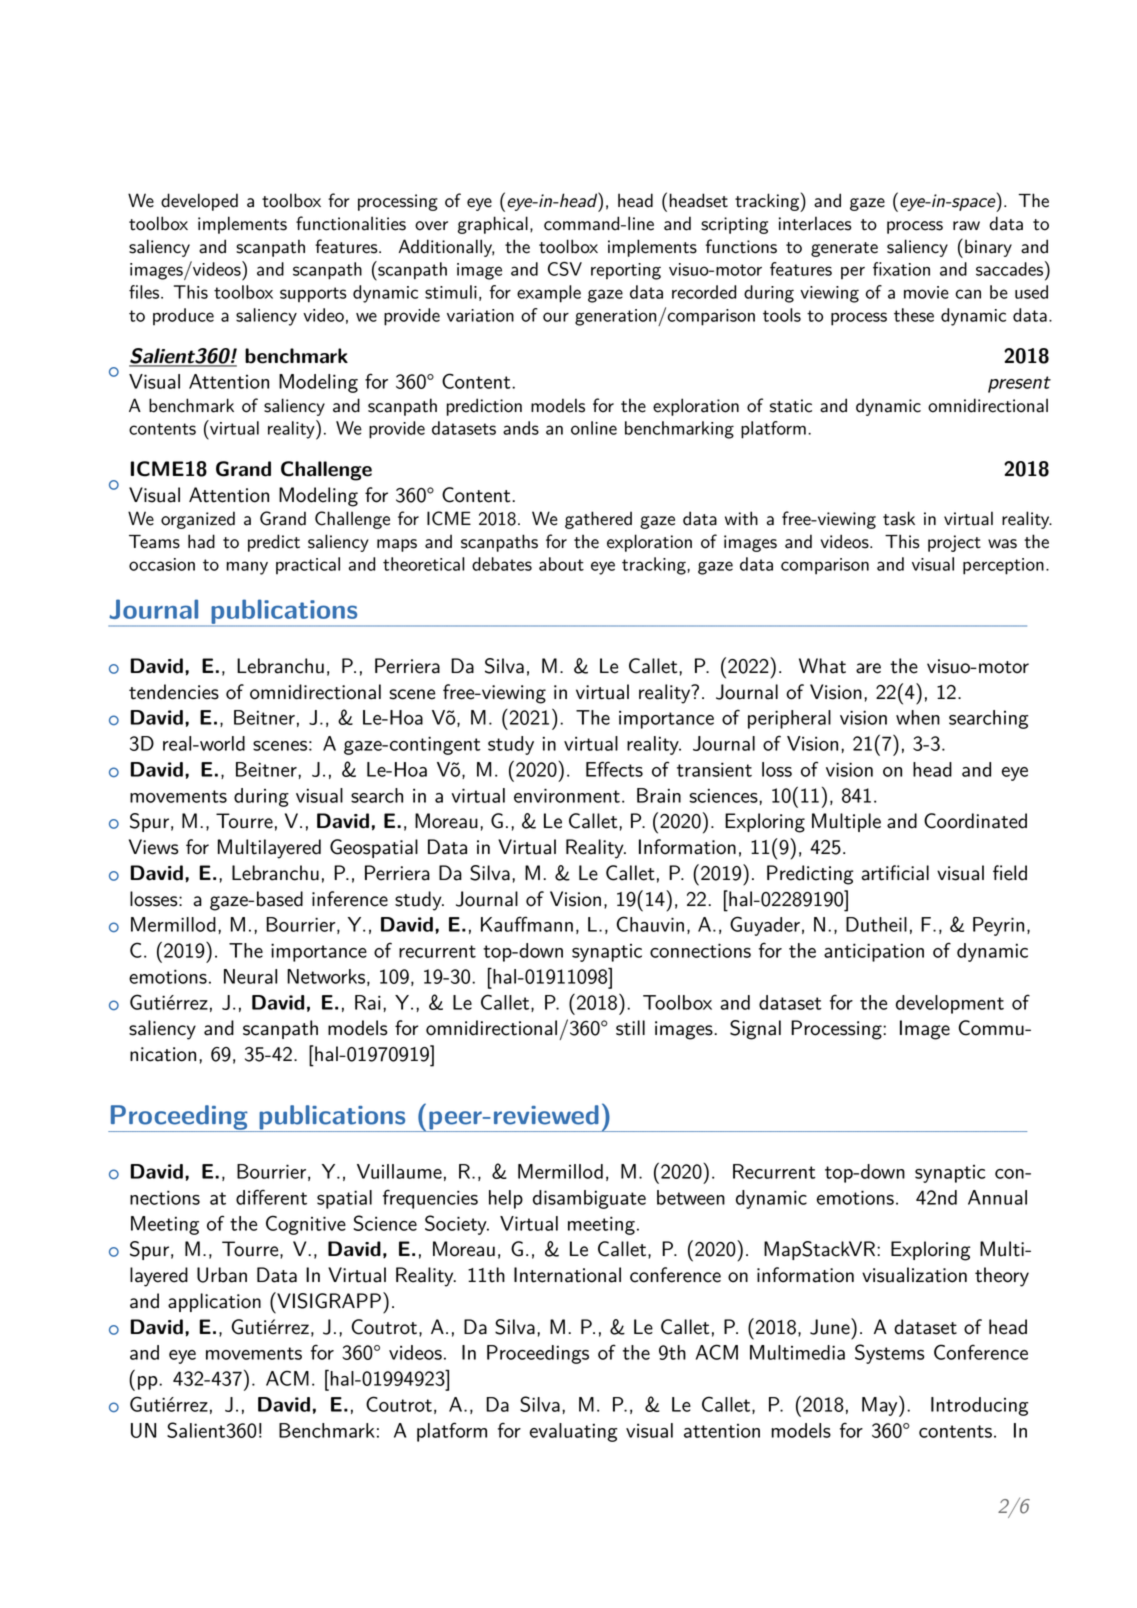 This page has width=1137, height=1608. I want to click on Chauvin, so click(650, 924).
